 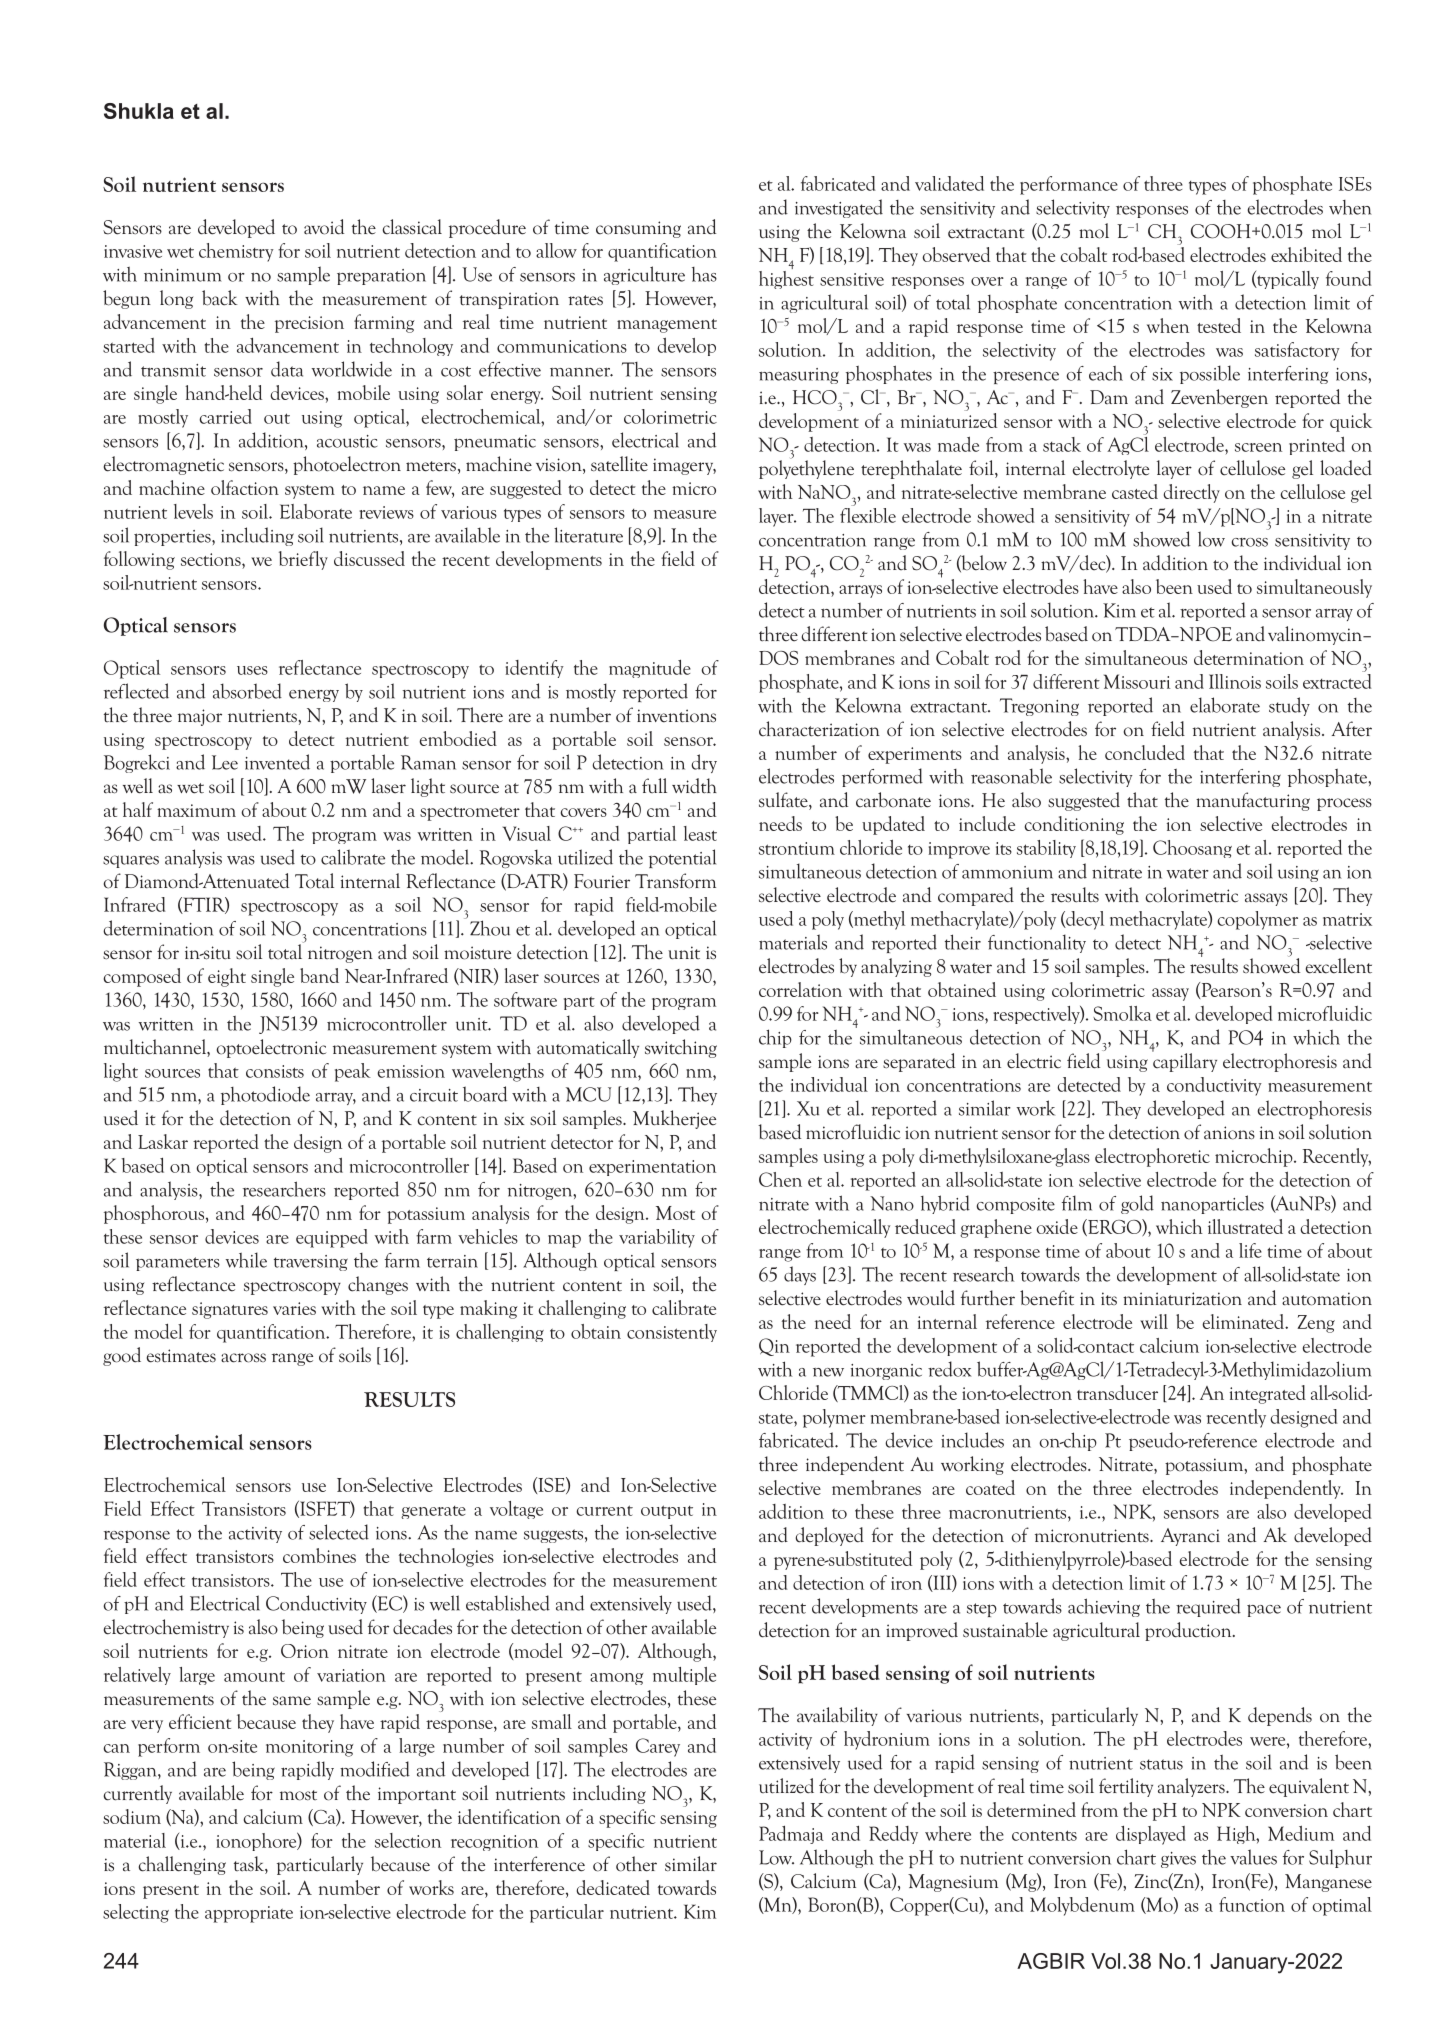 I want to click on dedicated, so click(x=613, y=1887).
